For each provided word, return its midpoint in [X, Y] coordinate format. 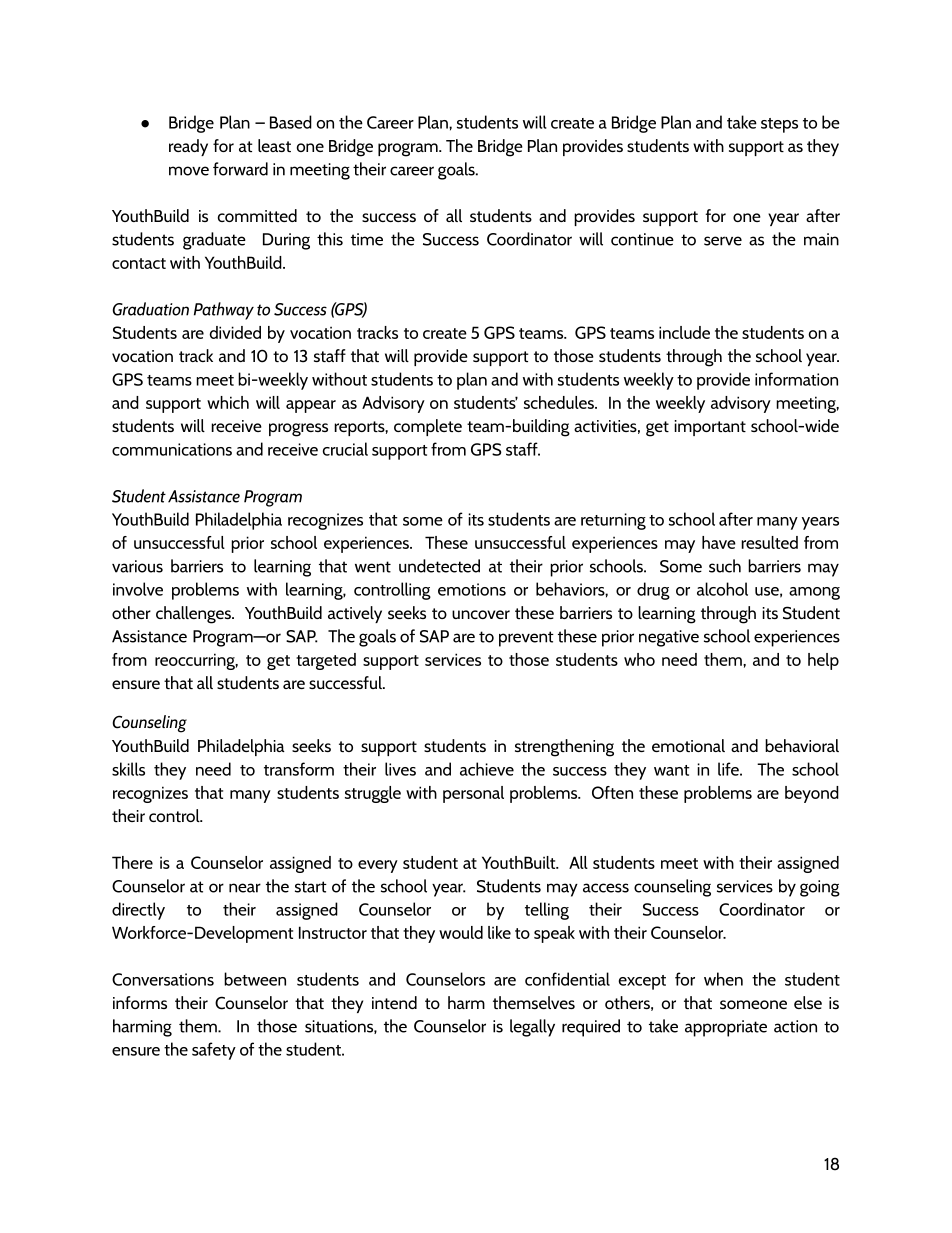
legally [532, 1028]
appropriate [726, 1028]
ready [188, 147]
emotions [472, 589]
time [367, 239]
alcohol [722, 589]
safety [214, 1051]
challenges [194, 615]
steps [779, 125]
